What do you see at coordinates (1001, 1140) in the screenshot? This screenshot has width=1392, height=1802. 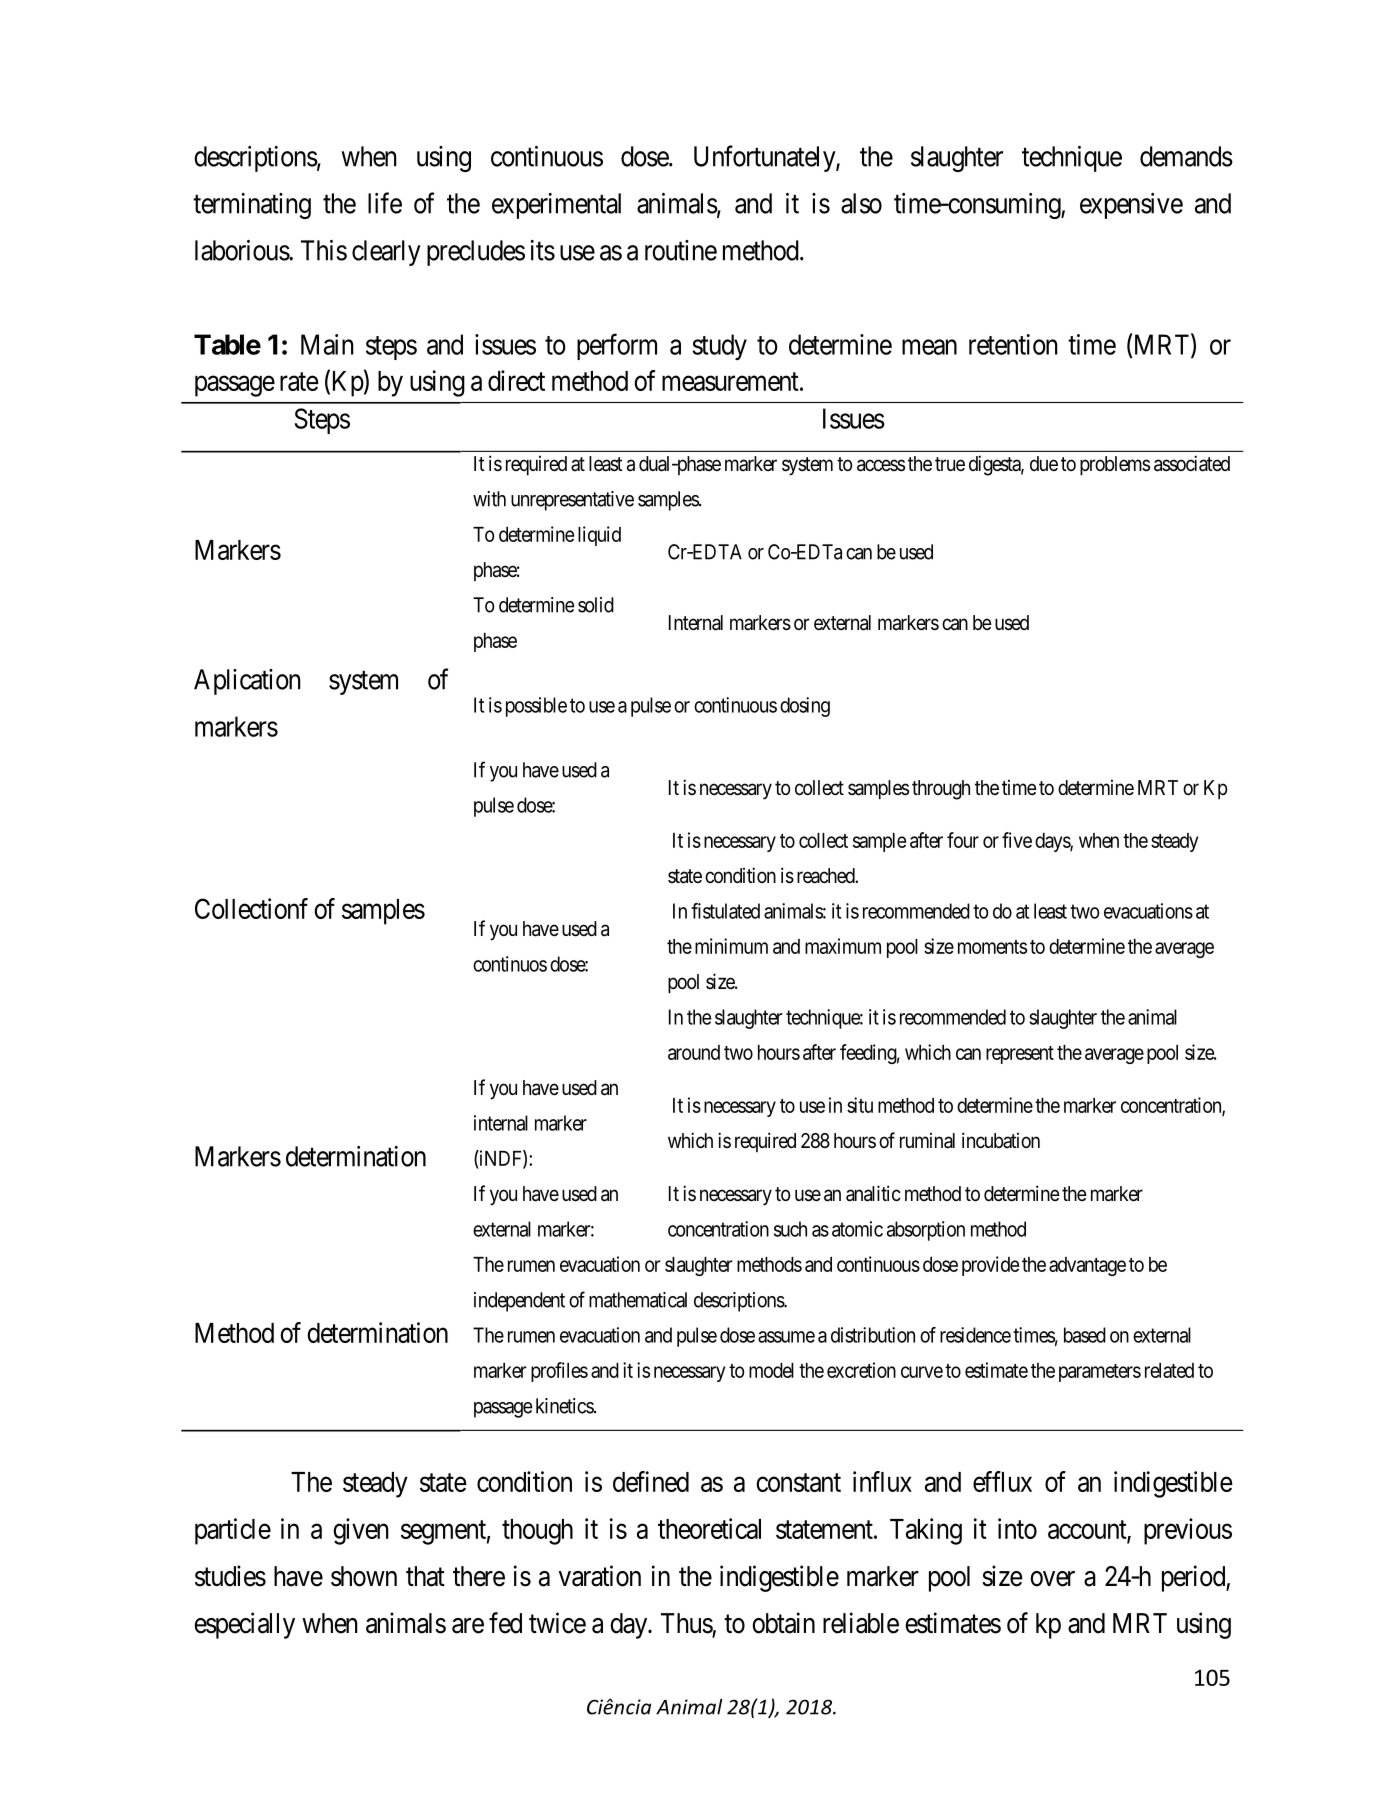 I see `incubation` at bounding box center [1001, 1140].
